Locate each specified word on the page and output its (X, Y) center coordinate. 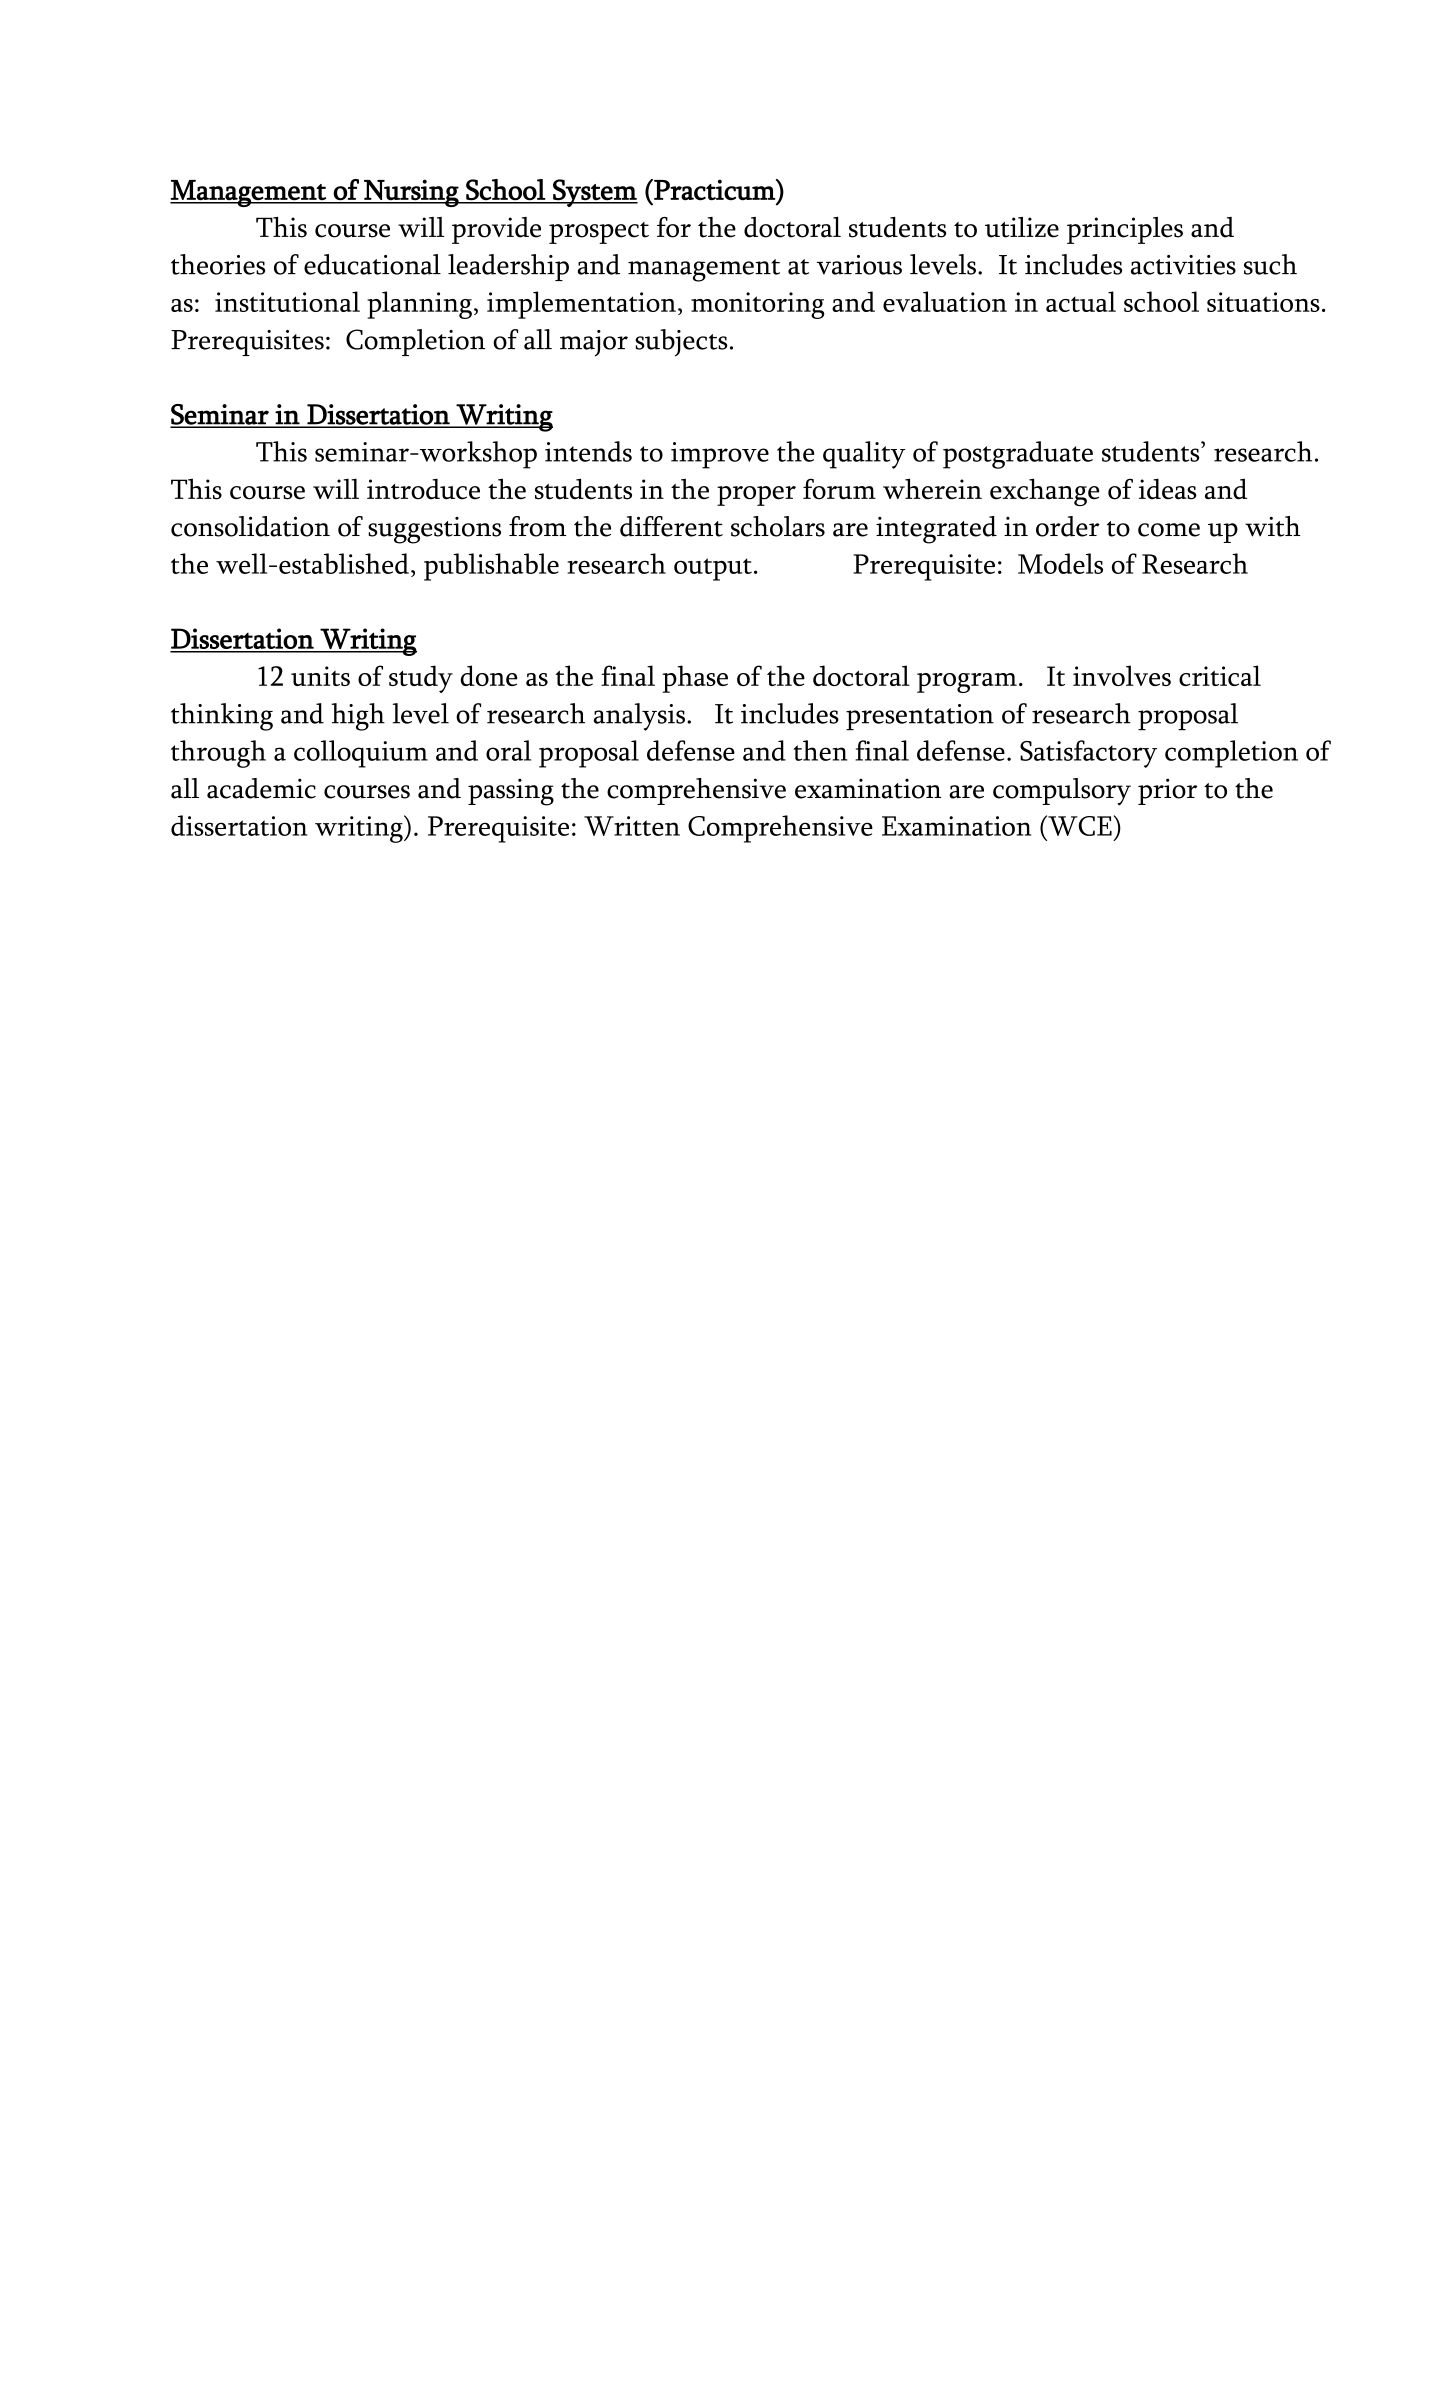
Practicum (714, 190)
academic (261, 788)
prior (1167, 791)
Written (632, 826)
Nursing (411, 193)
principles (1125, 230)
